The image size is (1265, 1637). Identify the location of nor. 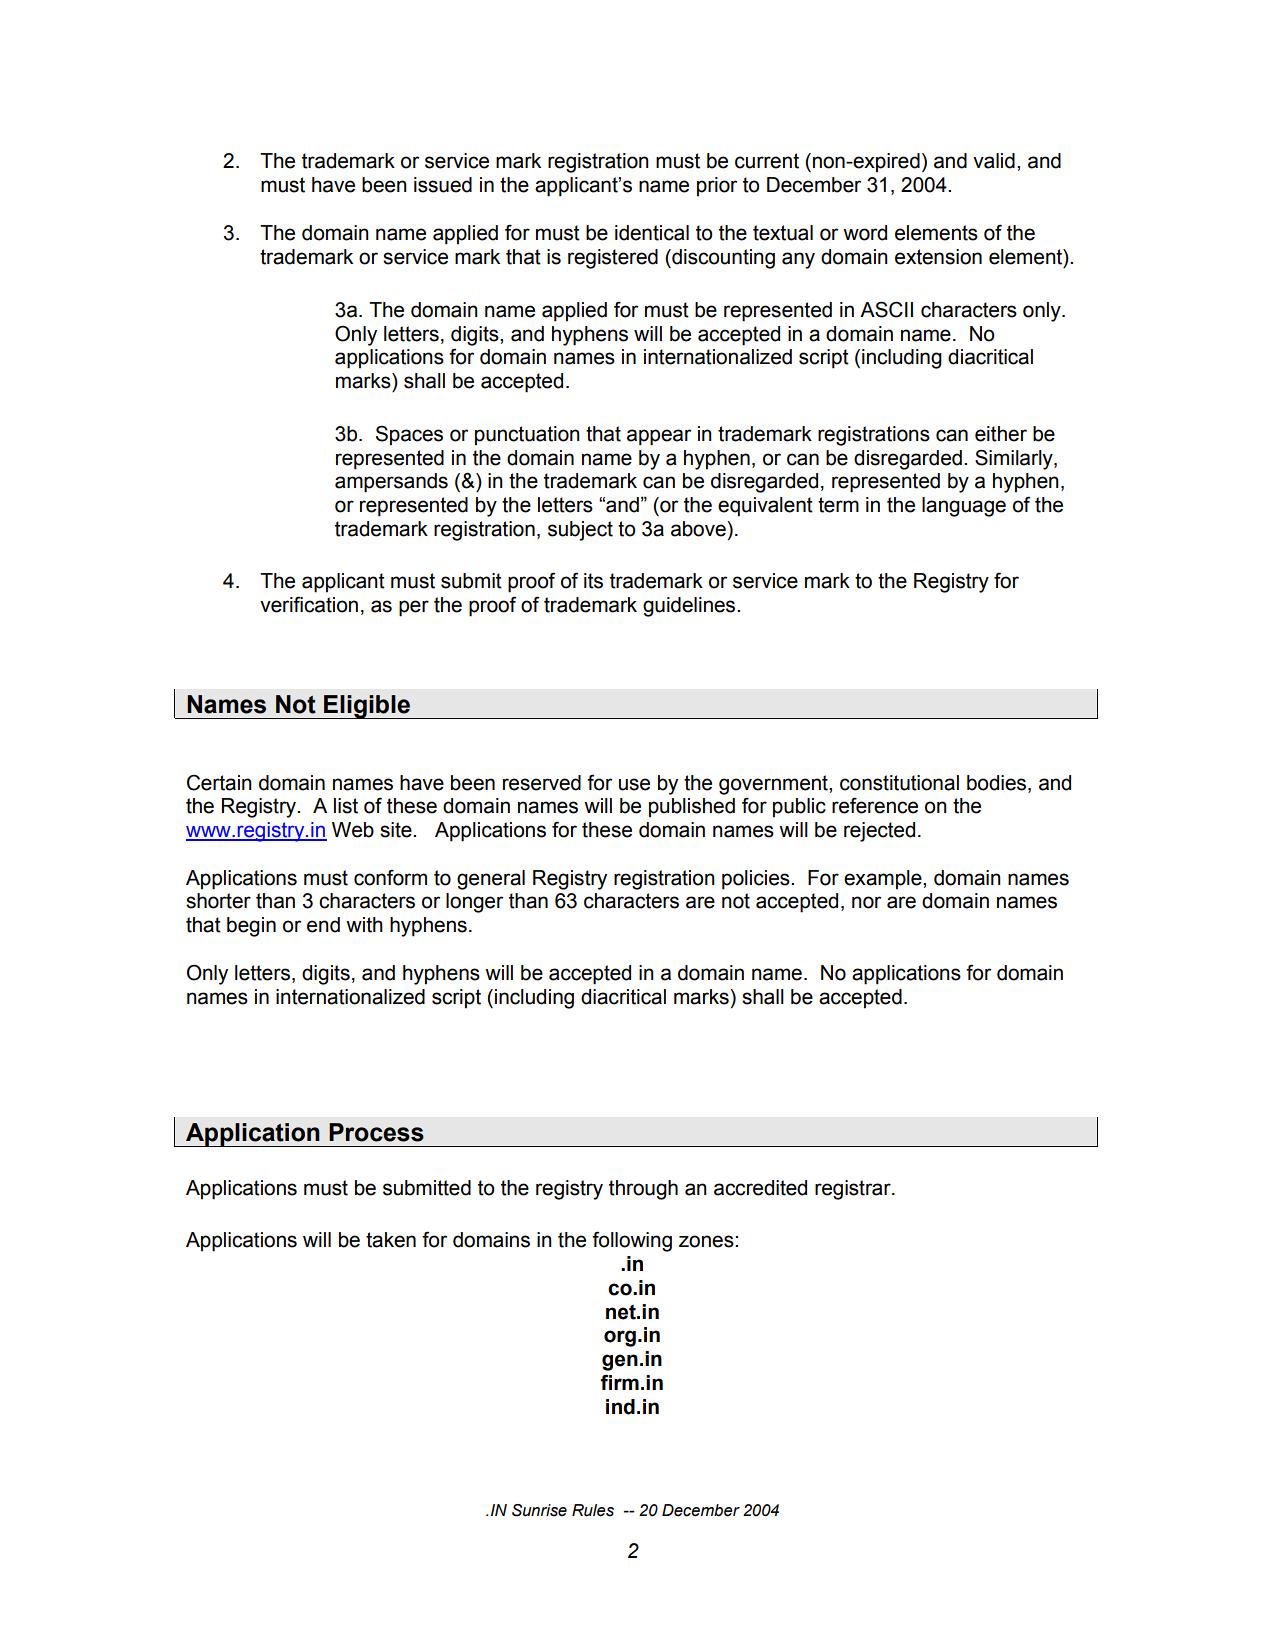
(866, 902).
